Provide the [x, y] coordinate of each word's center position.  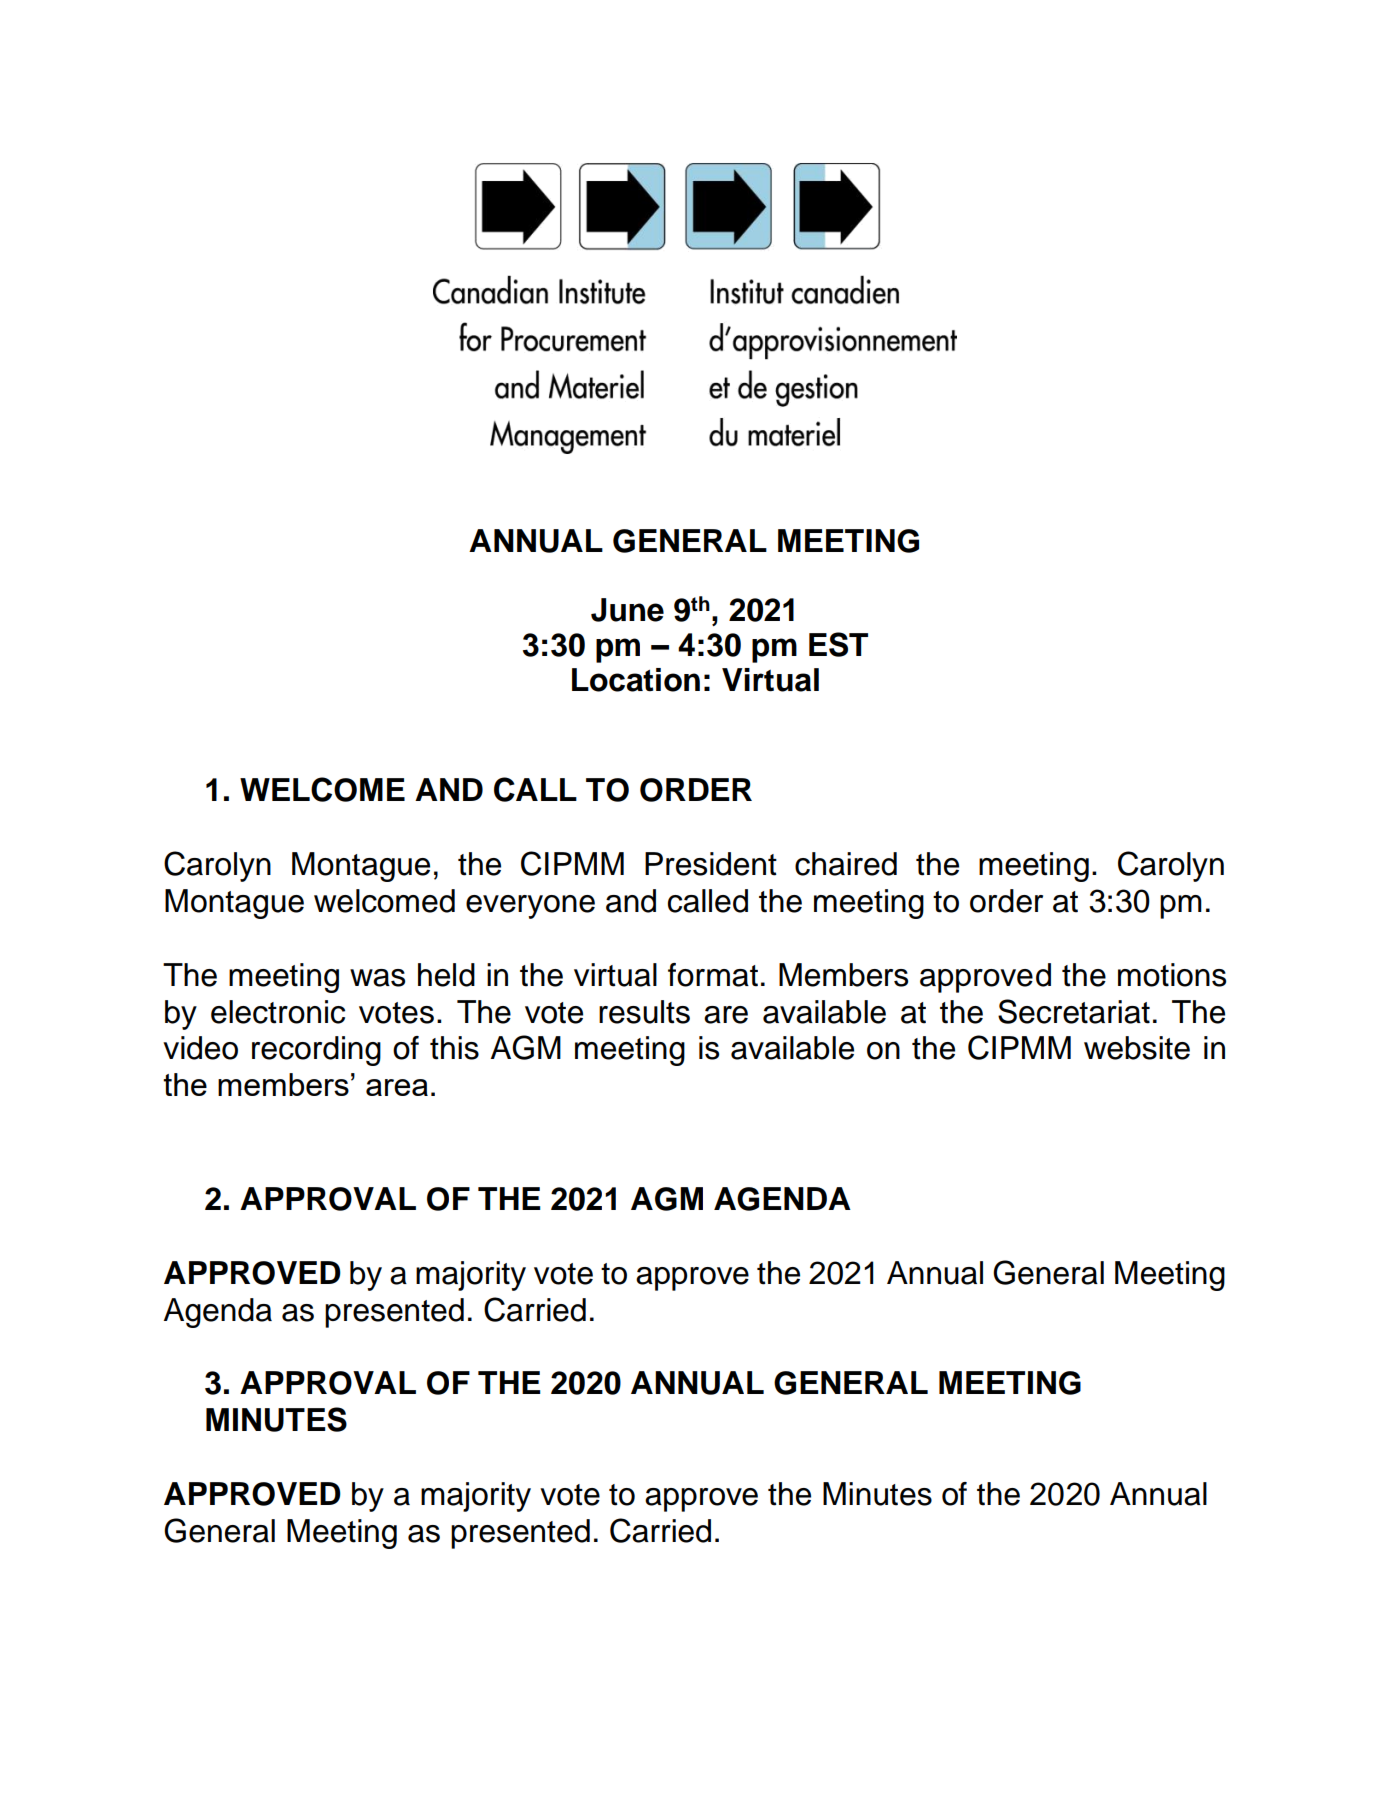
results [644, 1012]
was [377, 978]
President [711, 864]
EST [838, 644]
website [1137, 1048]
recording [316, 1051]
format [713, 975]
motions [1172, 975]
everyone [530, 907]
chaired [846, 864]
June [627, 610]
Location [636, 680]
